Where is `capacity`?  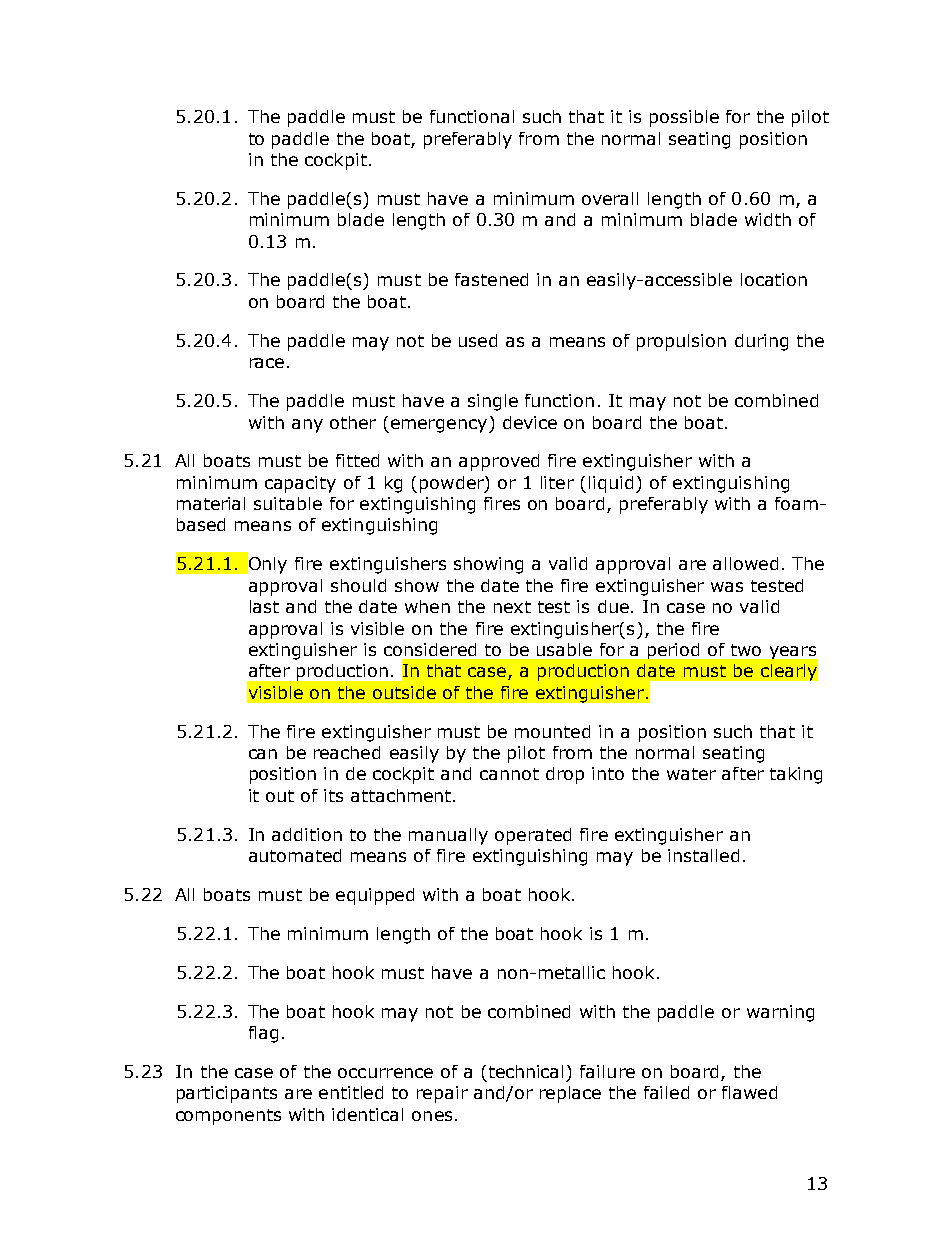 capacity is located at coordinates (300, 484).
